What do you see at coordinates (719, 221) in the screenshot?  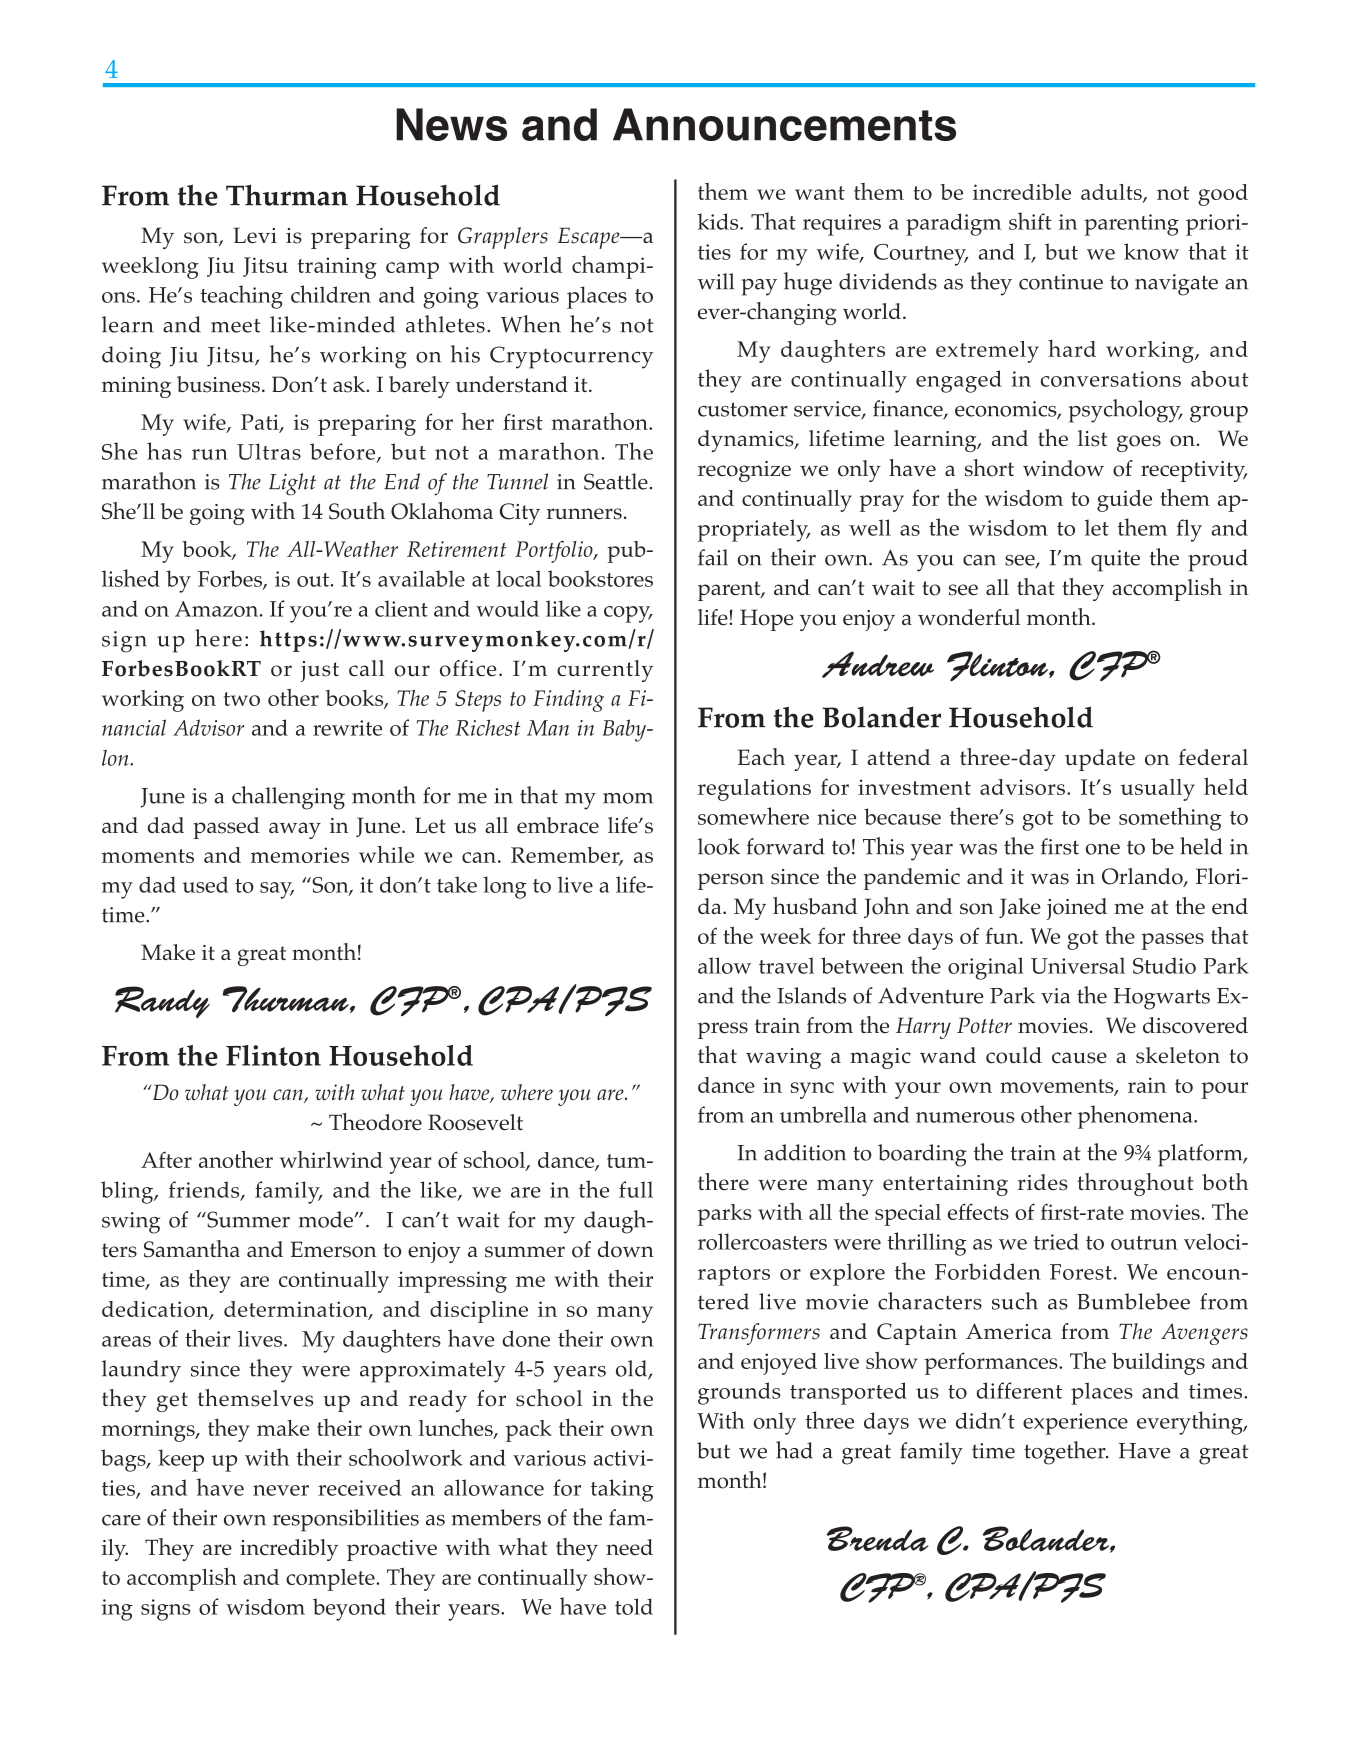 I see `kids` at bounding box center [719, 221].
